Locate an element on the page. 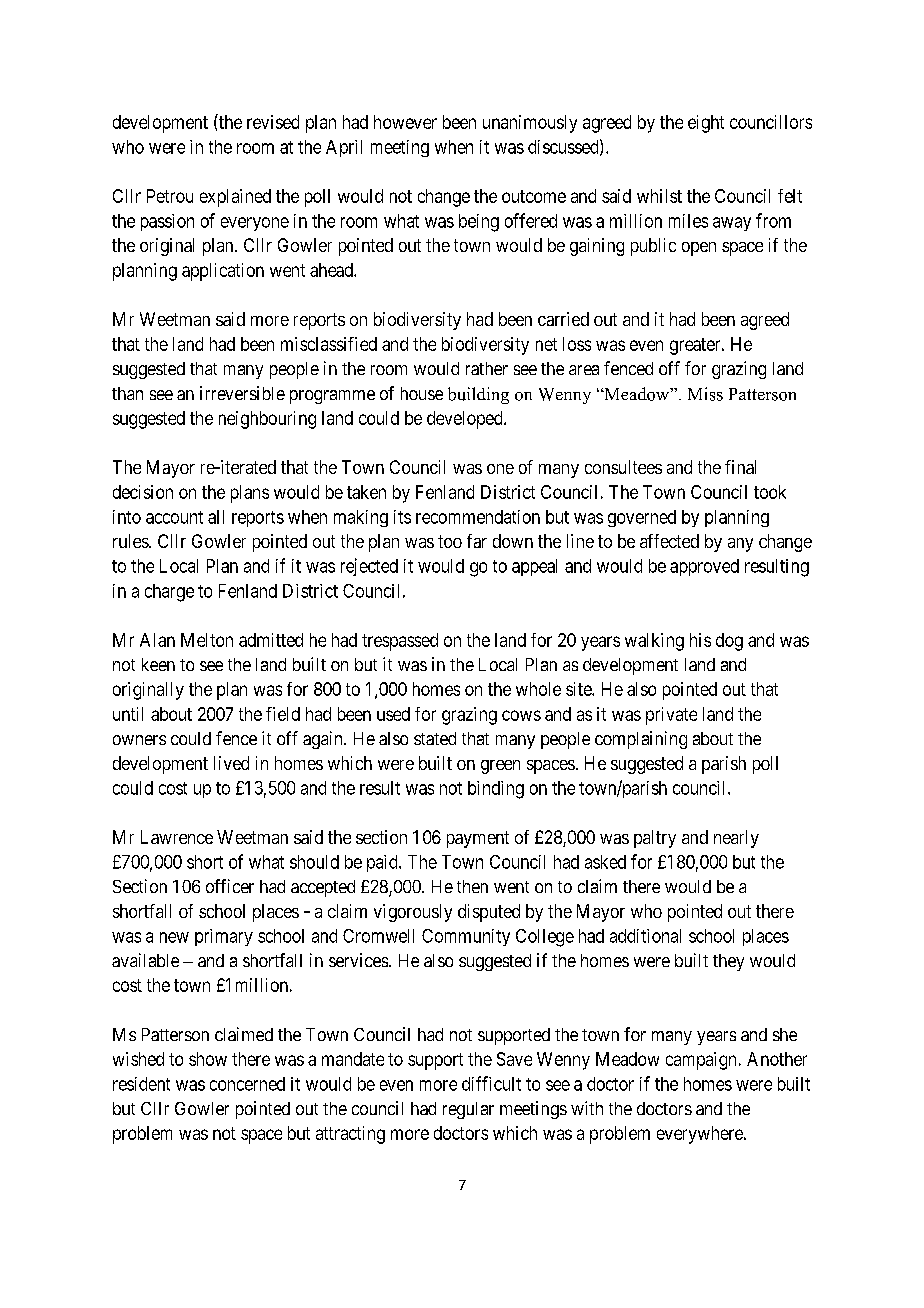  trespassed is located at coordinates (400, 642).
